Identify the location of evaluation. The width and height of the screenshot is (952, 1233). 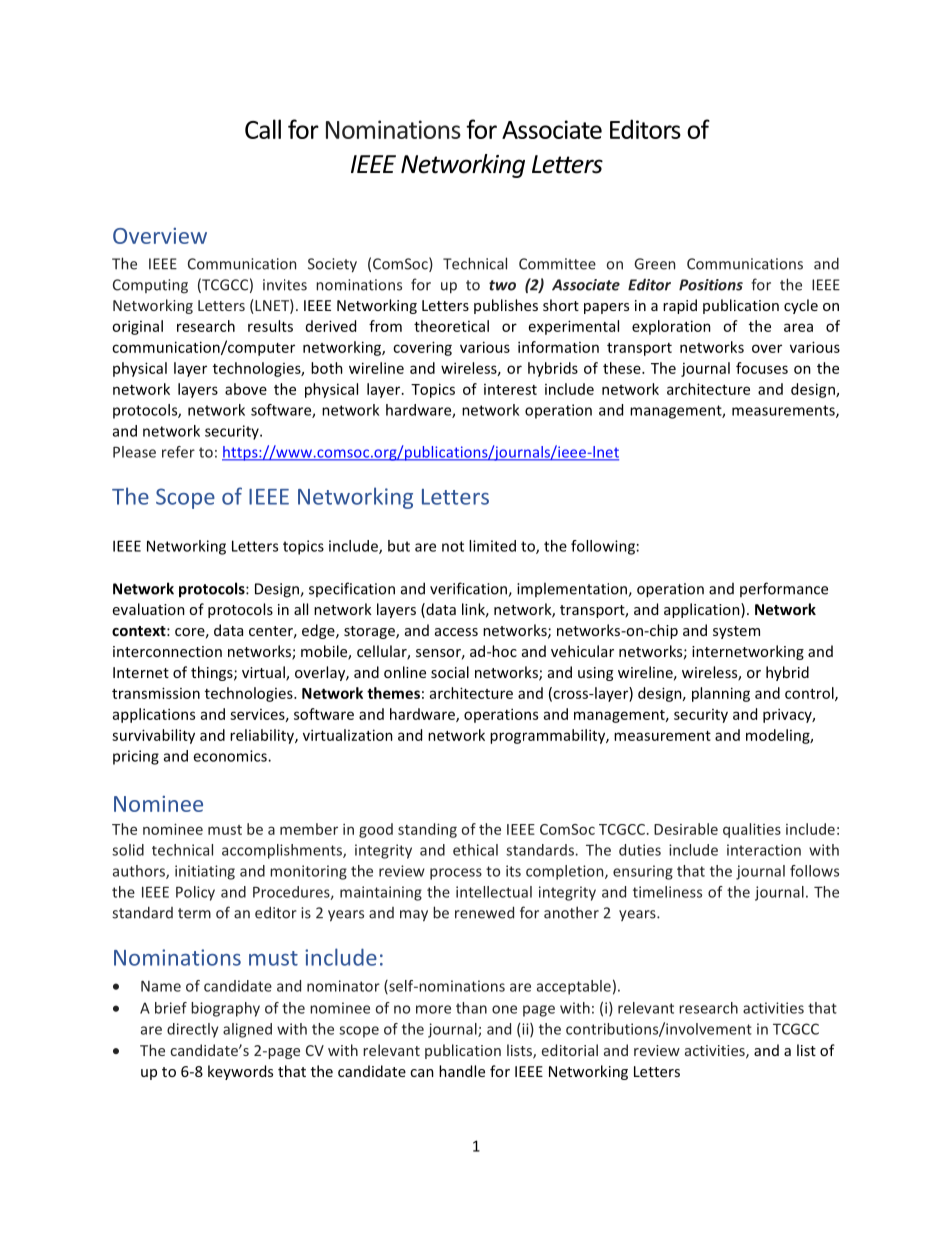
(149, 609).
